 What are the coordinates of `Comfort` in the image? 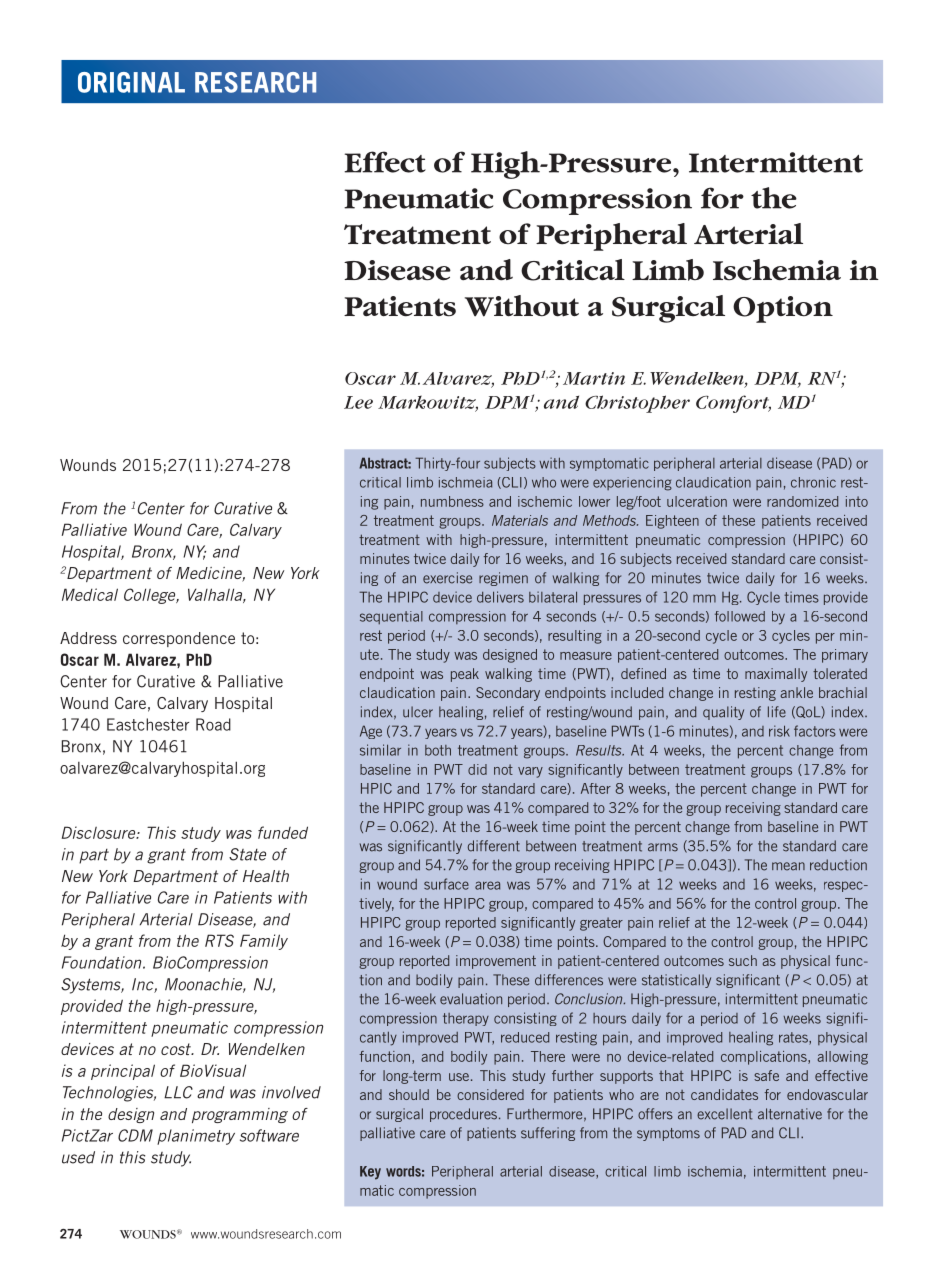 It's located at (733, 404).
